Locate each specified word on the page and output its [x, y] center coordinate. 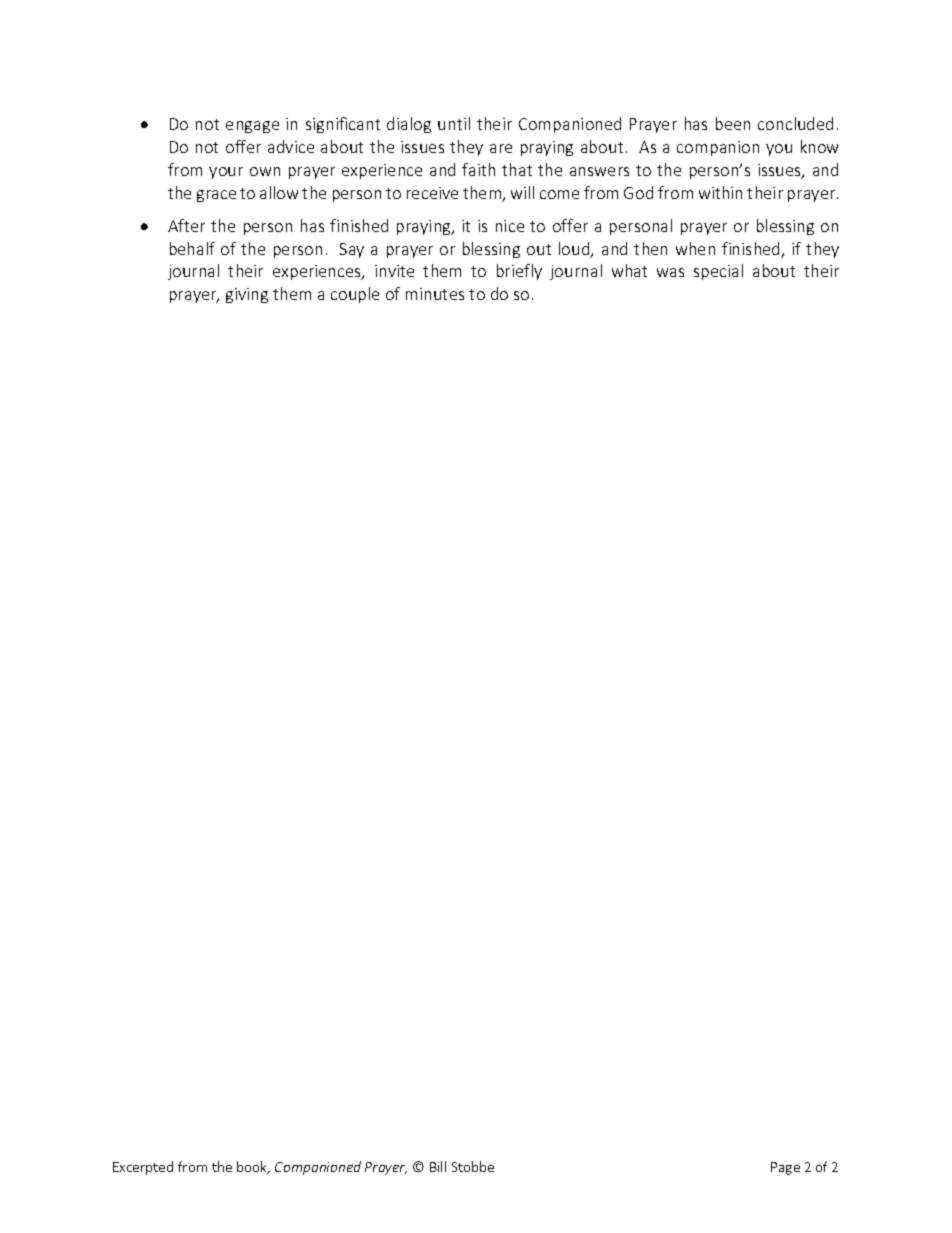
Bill [438, 1166]
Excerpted [143, 1168]
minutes [435, 294]
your [226, 173]
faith [478, 169]
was [670, 272]
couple [355, 295]
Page [785, 1168]
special [718, 272]
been [733, 123]
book [253, 1167]
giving [247, 295]
